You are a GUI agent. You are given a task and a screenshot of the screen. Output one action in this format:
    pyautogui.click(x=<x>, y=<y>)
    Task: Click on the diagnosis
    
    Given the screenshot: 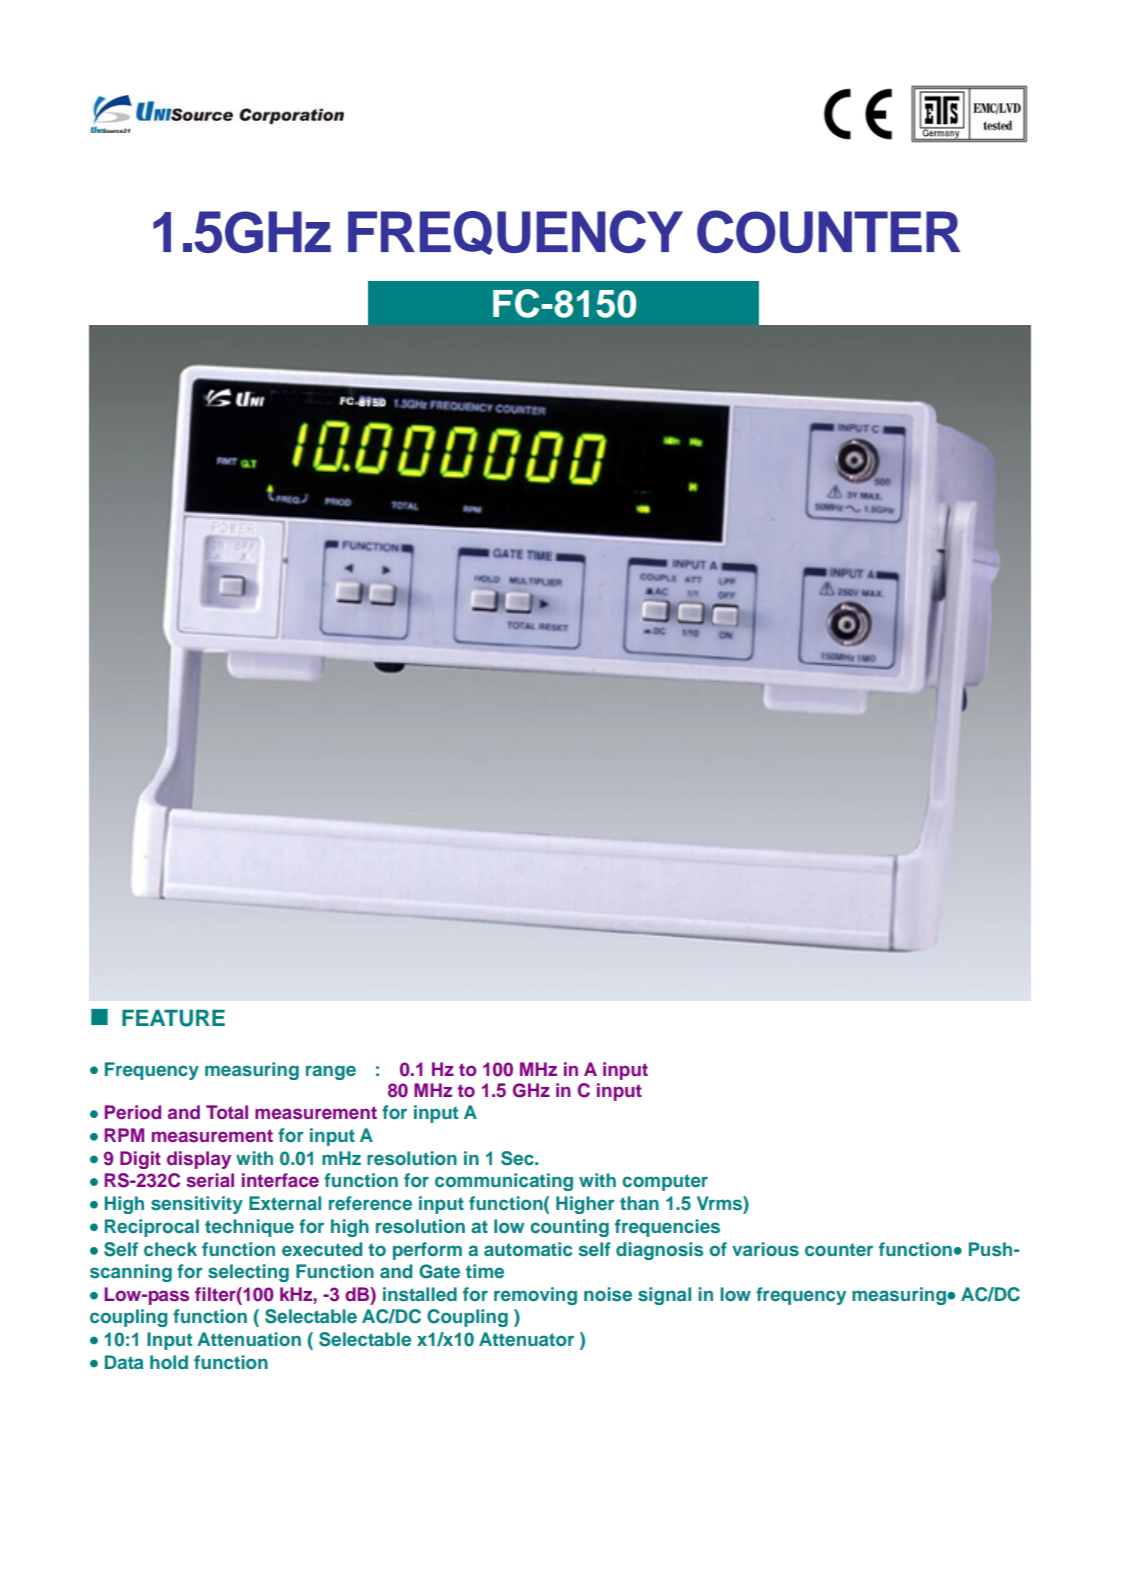 What is the action you would take?
    pyautogui.click(x=659, y=1251)
